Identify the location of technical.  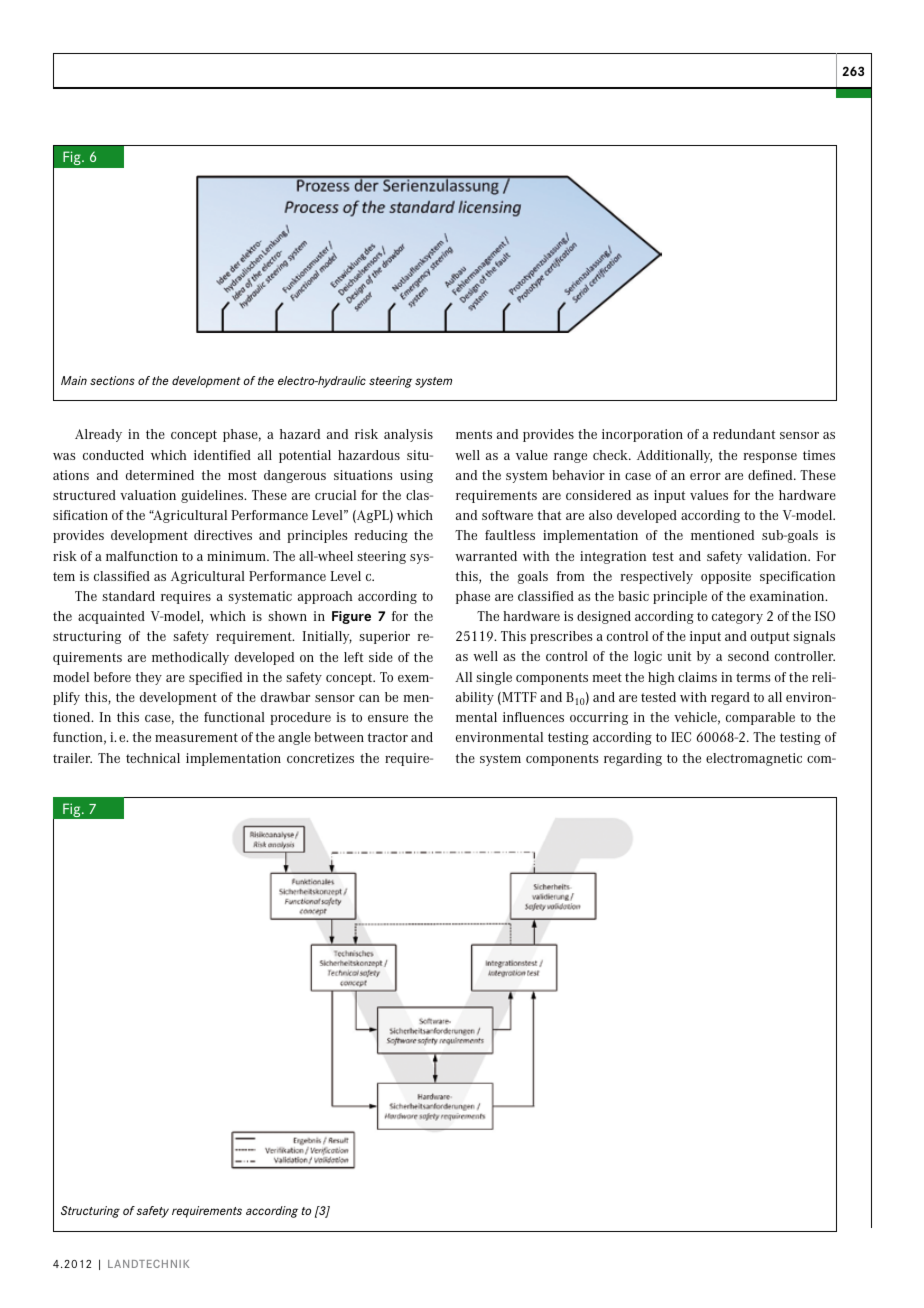
(153, 758).
